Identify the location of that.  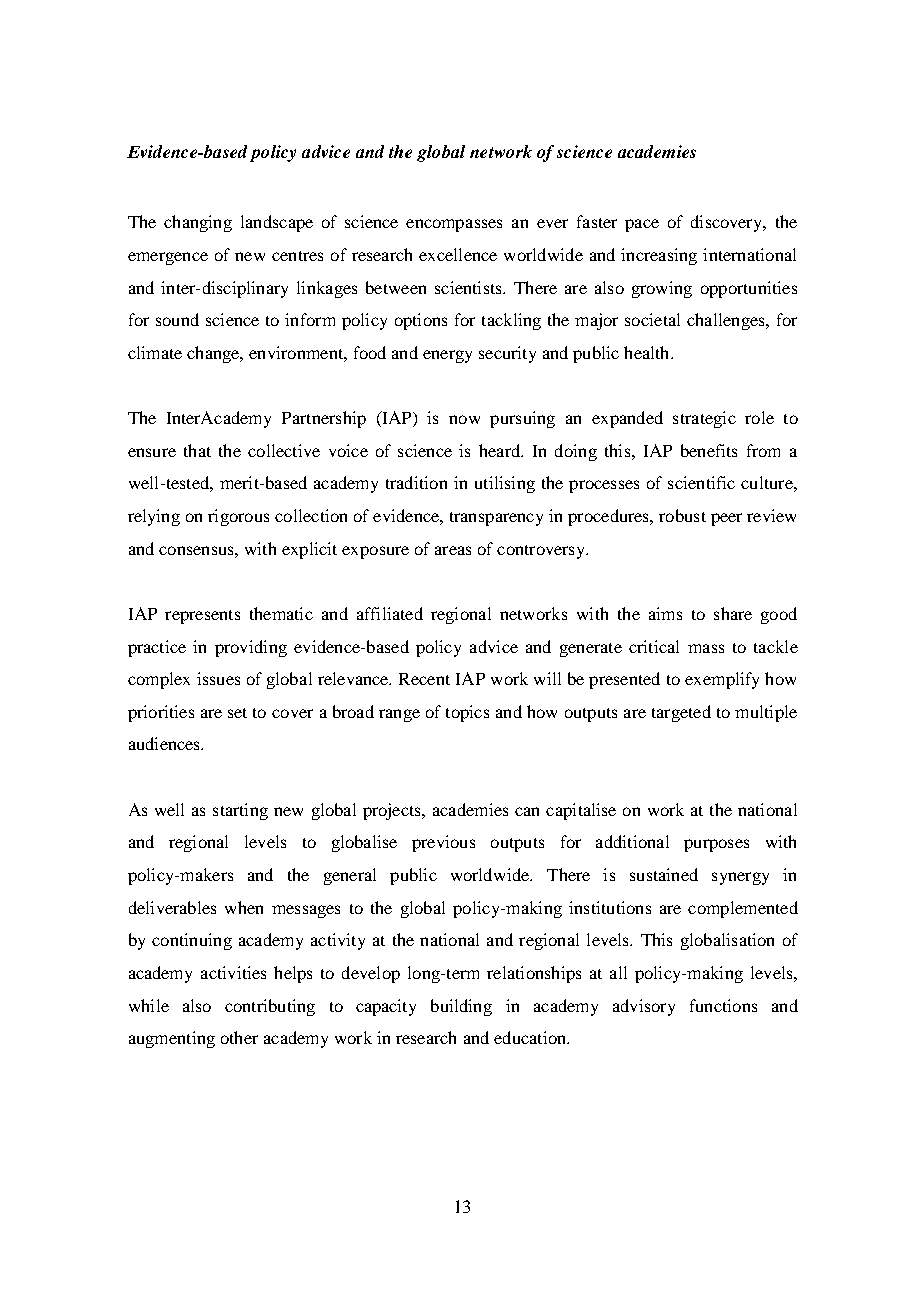
(197, 450).
